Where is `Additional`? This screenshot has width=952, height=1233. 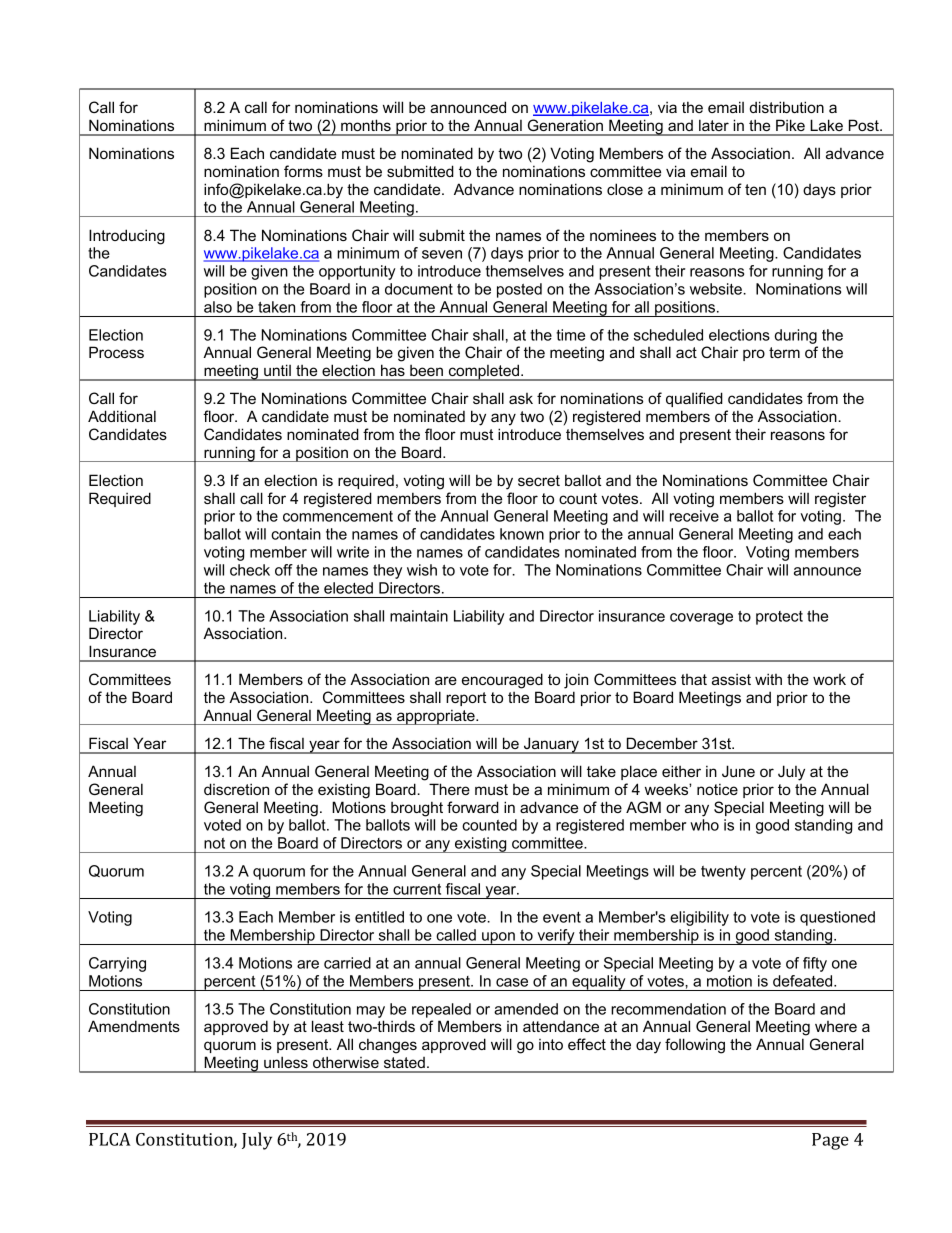 Additional is located at coordinates (122, 416).
